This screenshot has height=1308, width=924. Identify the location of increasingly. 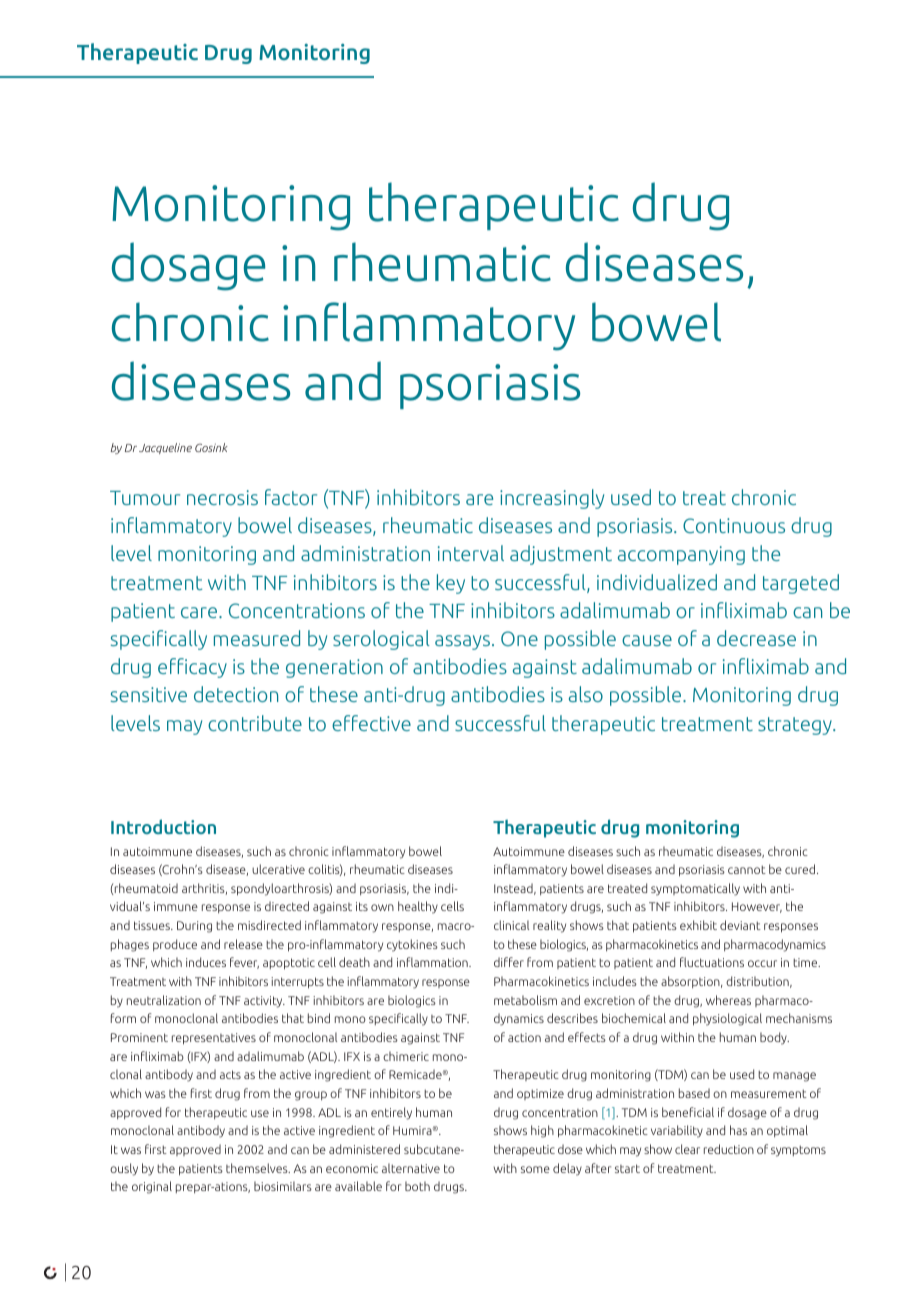
(552, 499).
